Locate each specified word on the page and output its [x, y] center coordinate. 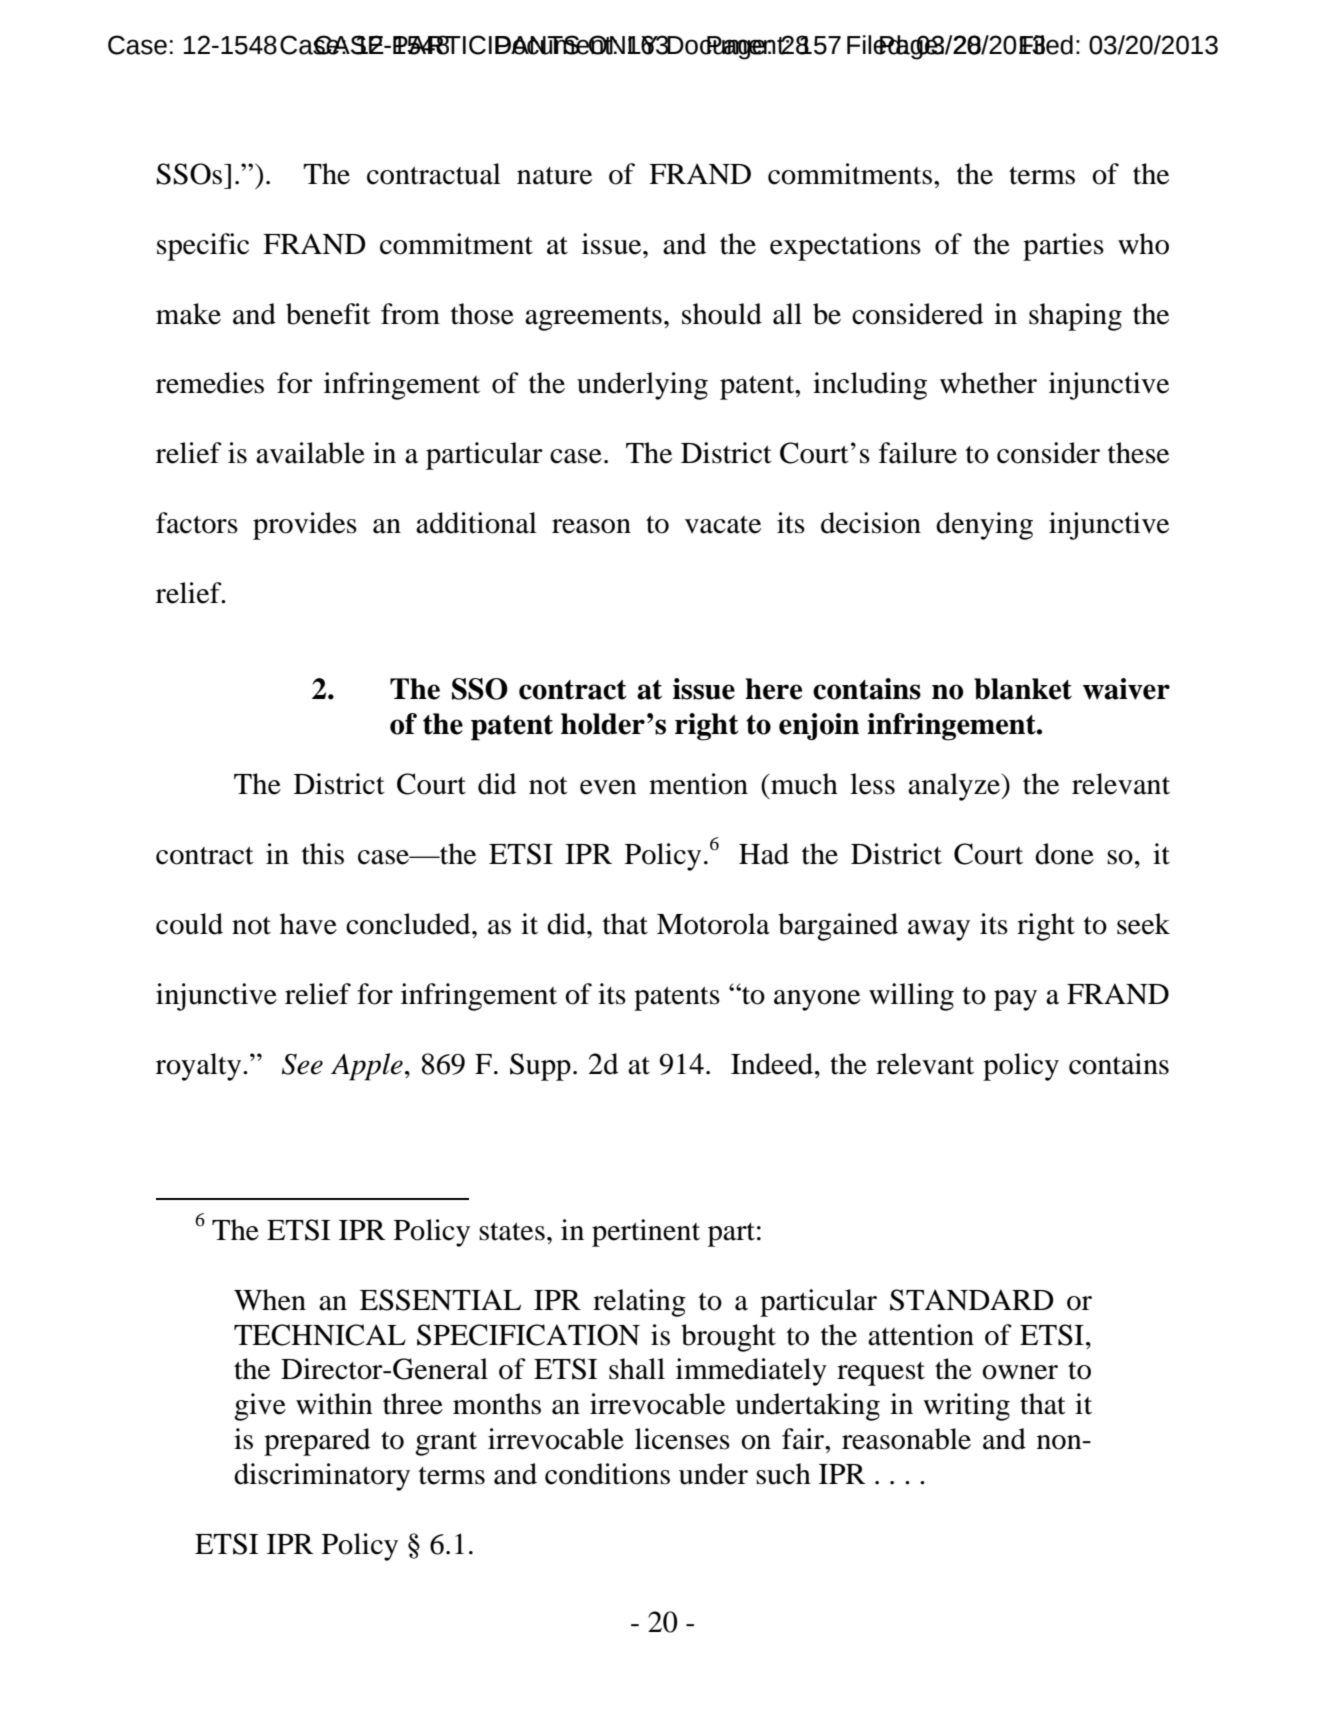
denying [984, 526]
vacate [723, 525]
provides [305, 526]
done [1064, 854]
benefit [328, 314]
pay [1015, 1000]
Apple [367, 1067]
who [1143, 244]
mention [698, 784]
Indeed [773, 1064]
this [323, 854]
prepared [317, 1442]
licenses [682, 1439]
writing [966, 1407]
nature [554, 176]
